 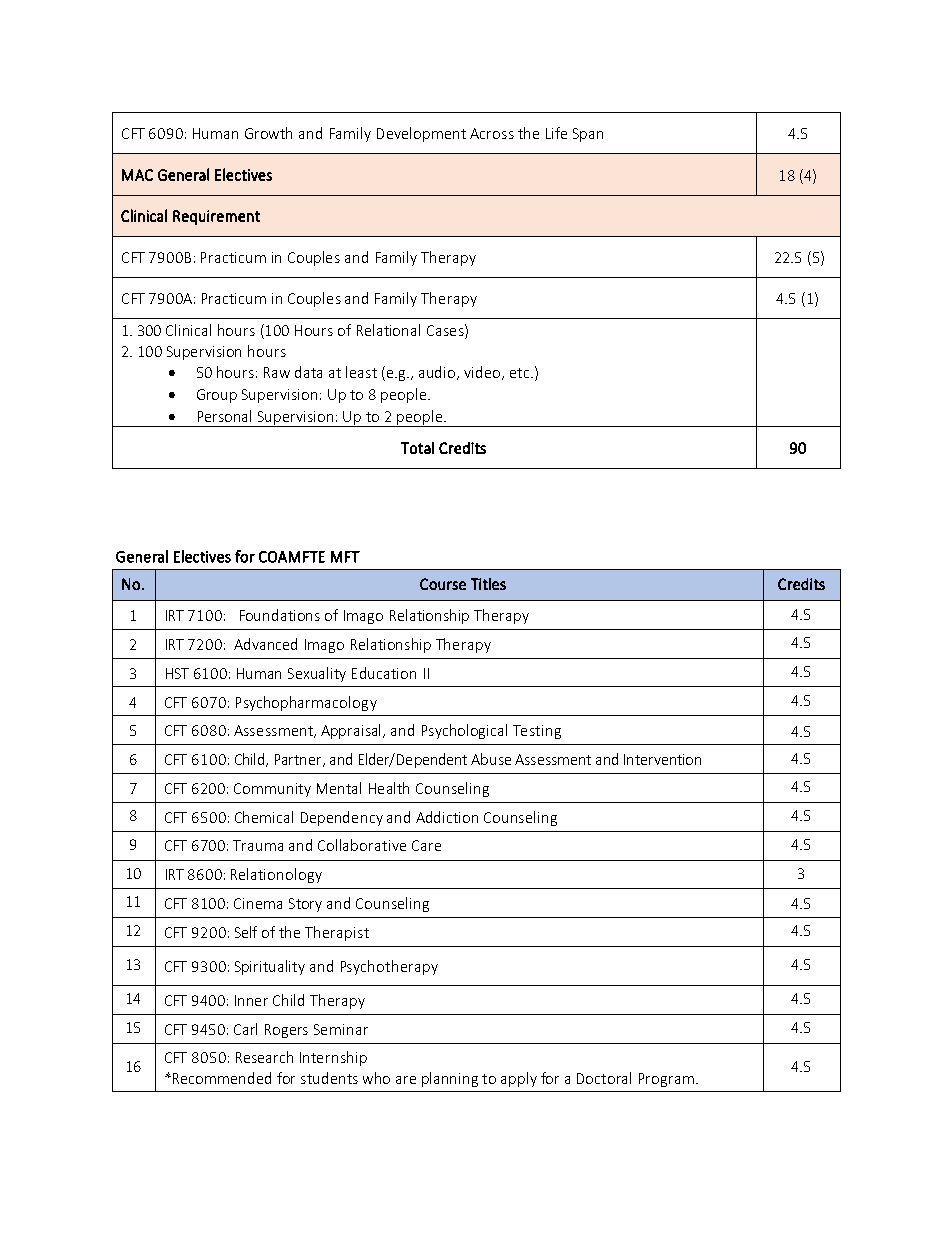 I want to click on Intervention, so click(x=662, y=759).
